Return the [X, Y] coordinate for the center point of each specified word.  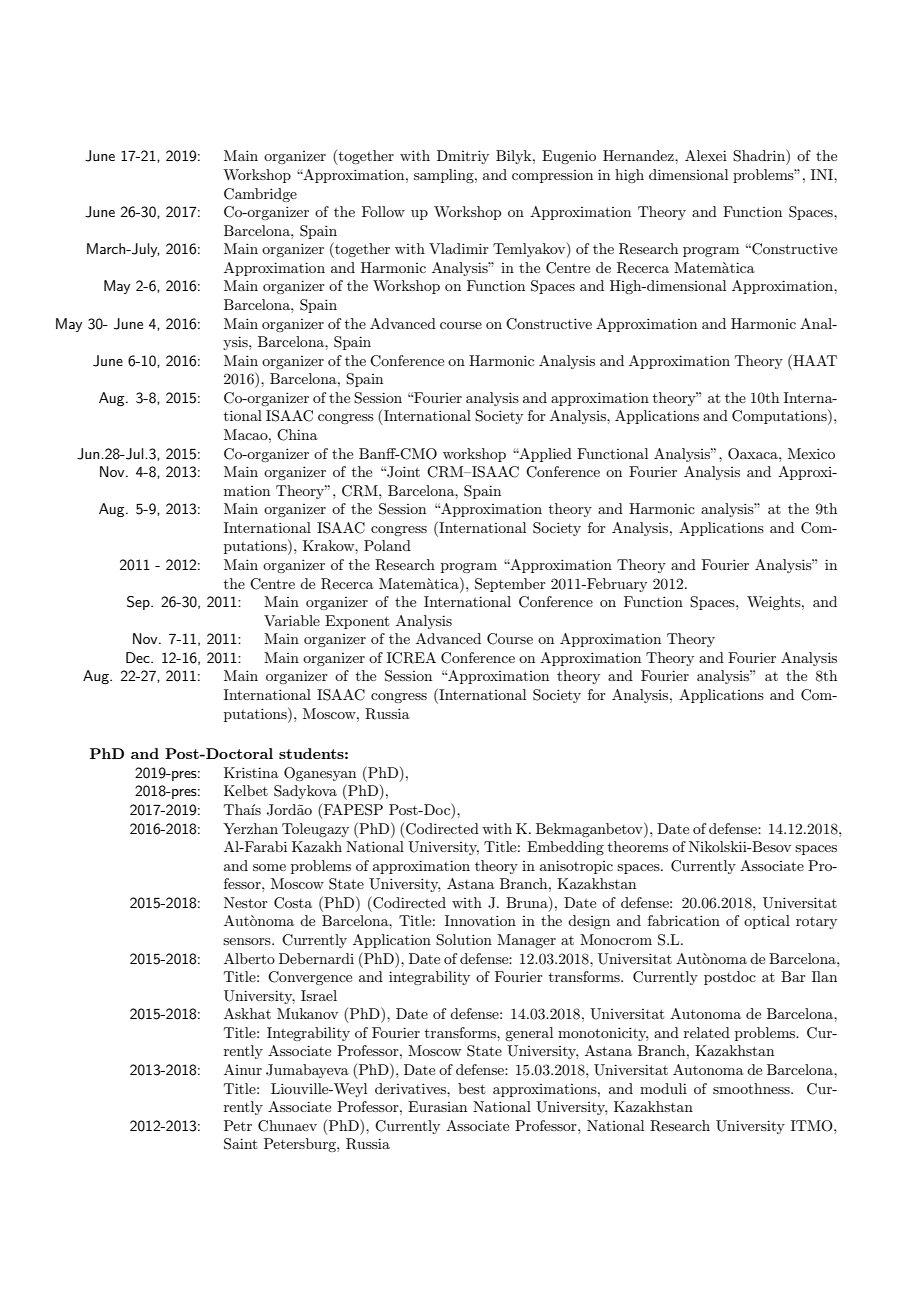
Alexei [706, 155]
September [510, 585]
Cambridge [260, 195]
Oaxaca [754, 454]
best [471, 1088]
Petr [238, 1125]
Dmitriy [463, 157]
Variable [292, 620]
